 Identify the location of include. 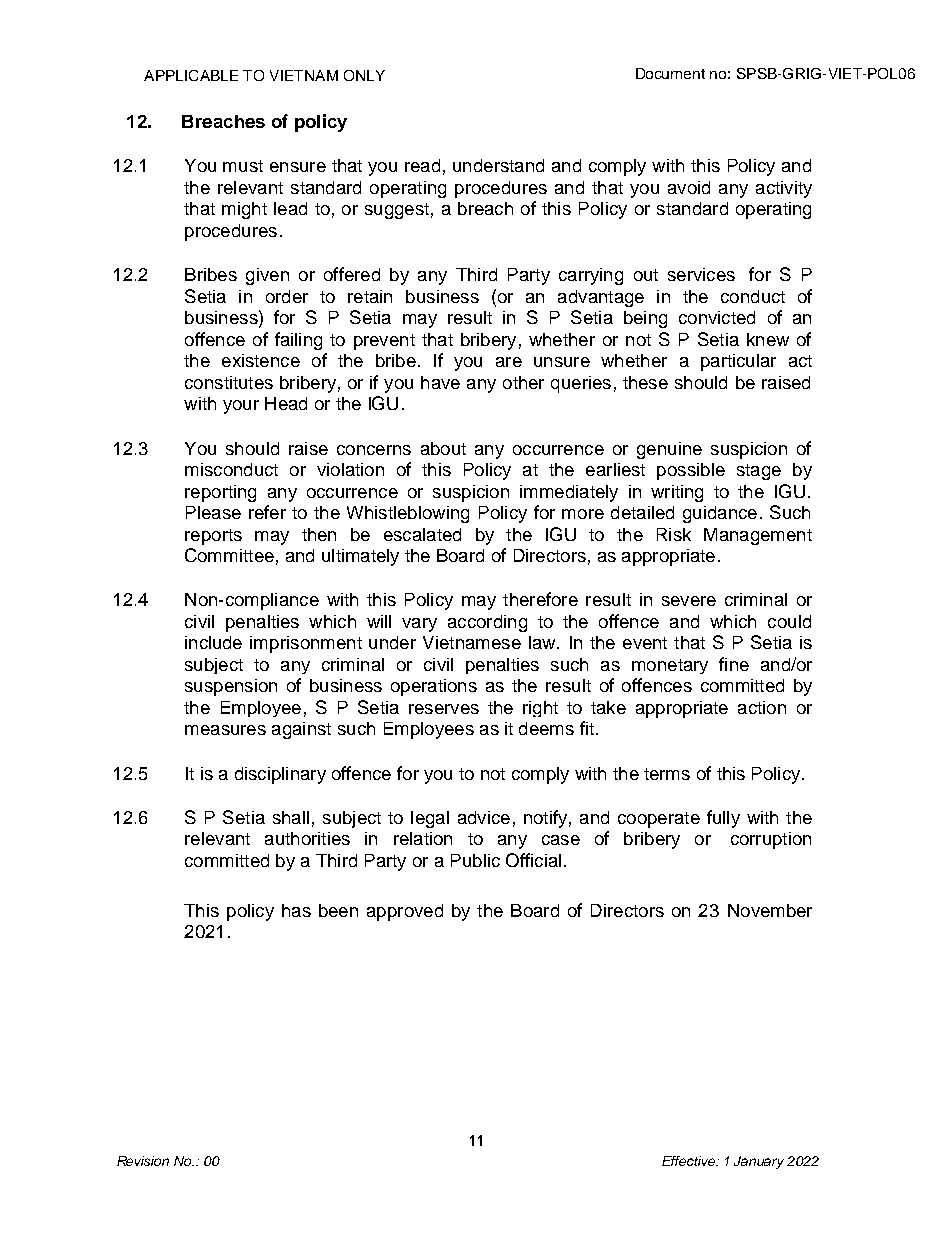
(213, 642).
